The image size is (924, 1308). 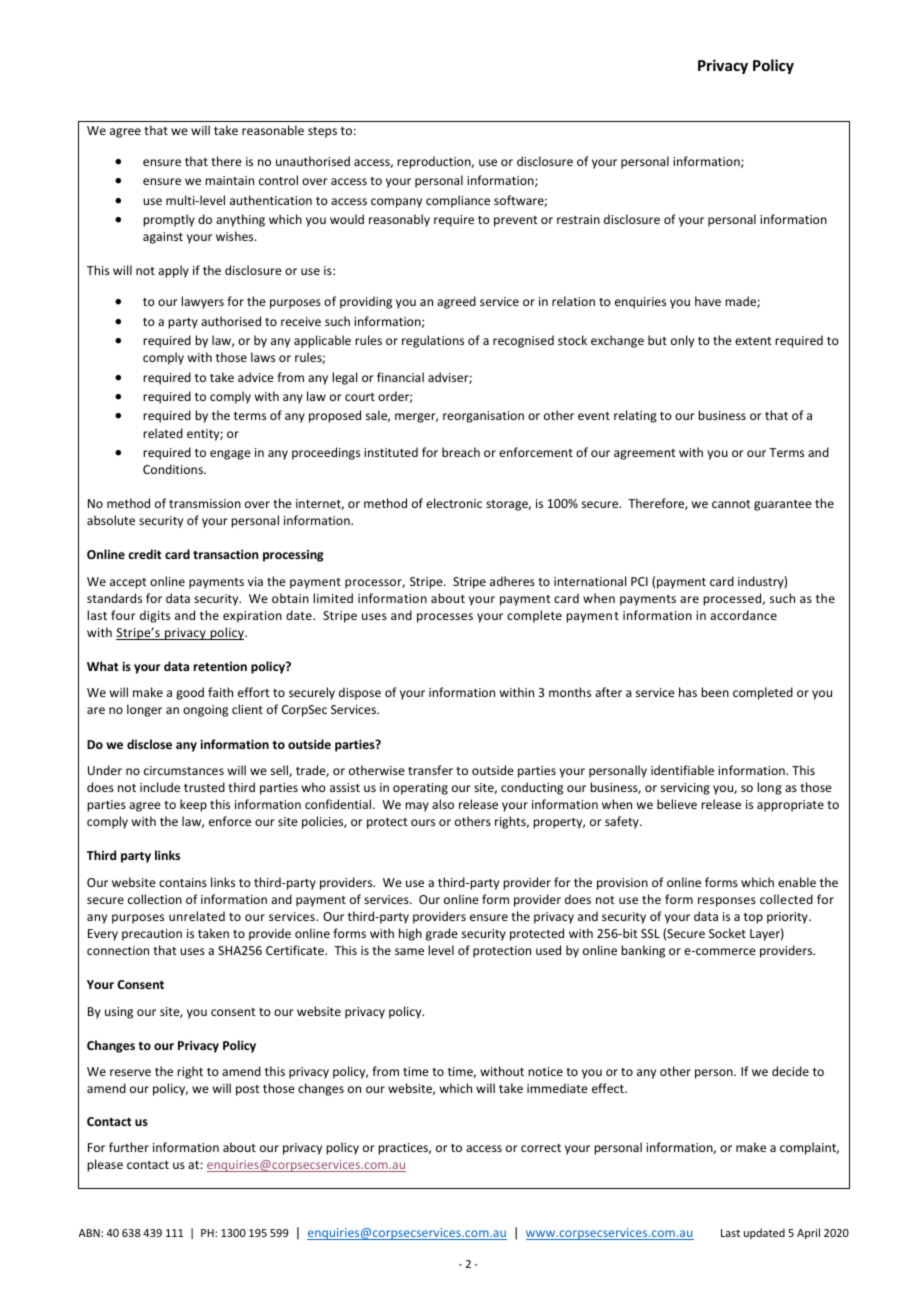 I want to click on April, so click(x=808, y=1233).
